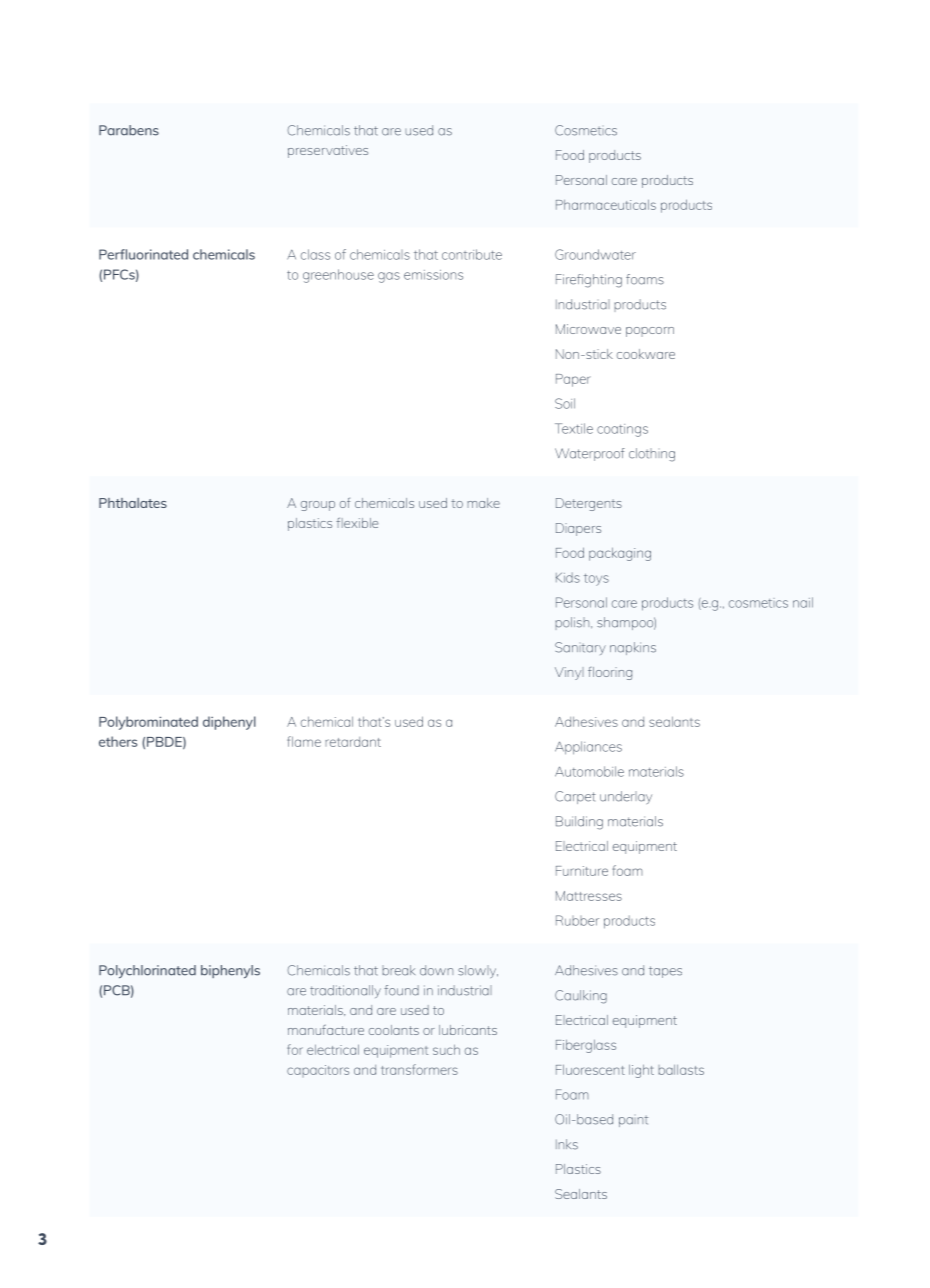  Describe the element at coordinates (620, 554) in the screenshot. I see `packaging` at that location.
